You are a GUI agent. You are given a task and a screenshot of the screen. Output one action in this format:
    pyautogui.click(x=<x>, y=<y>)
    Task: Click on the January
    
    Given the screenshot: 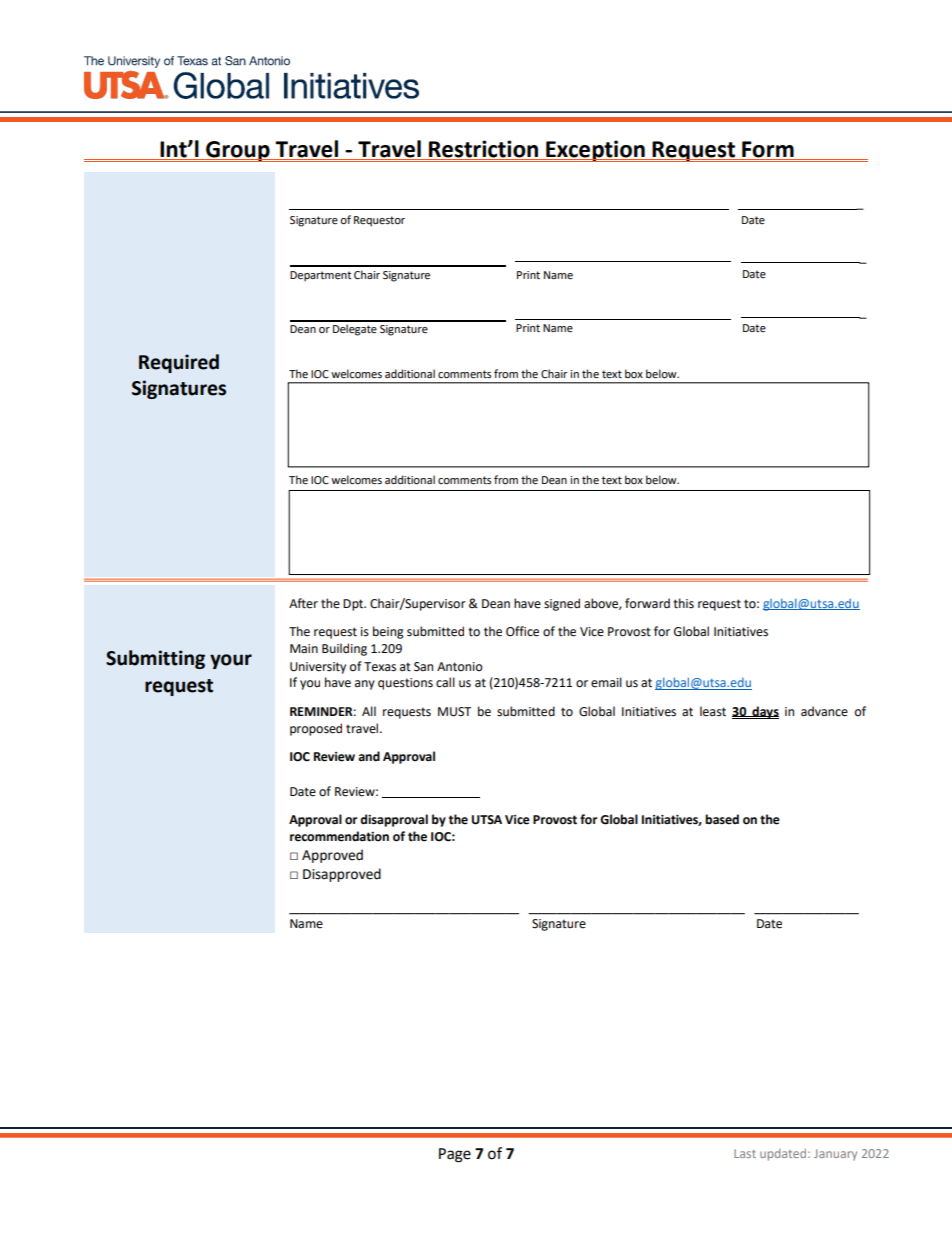 What is the action you would take?
    pyautogui.click(x=835, y=1155)
